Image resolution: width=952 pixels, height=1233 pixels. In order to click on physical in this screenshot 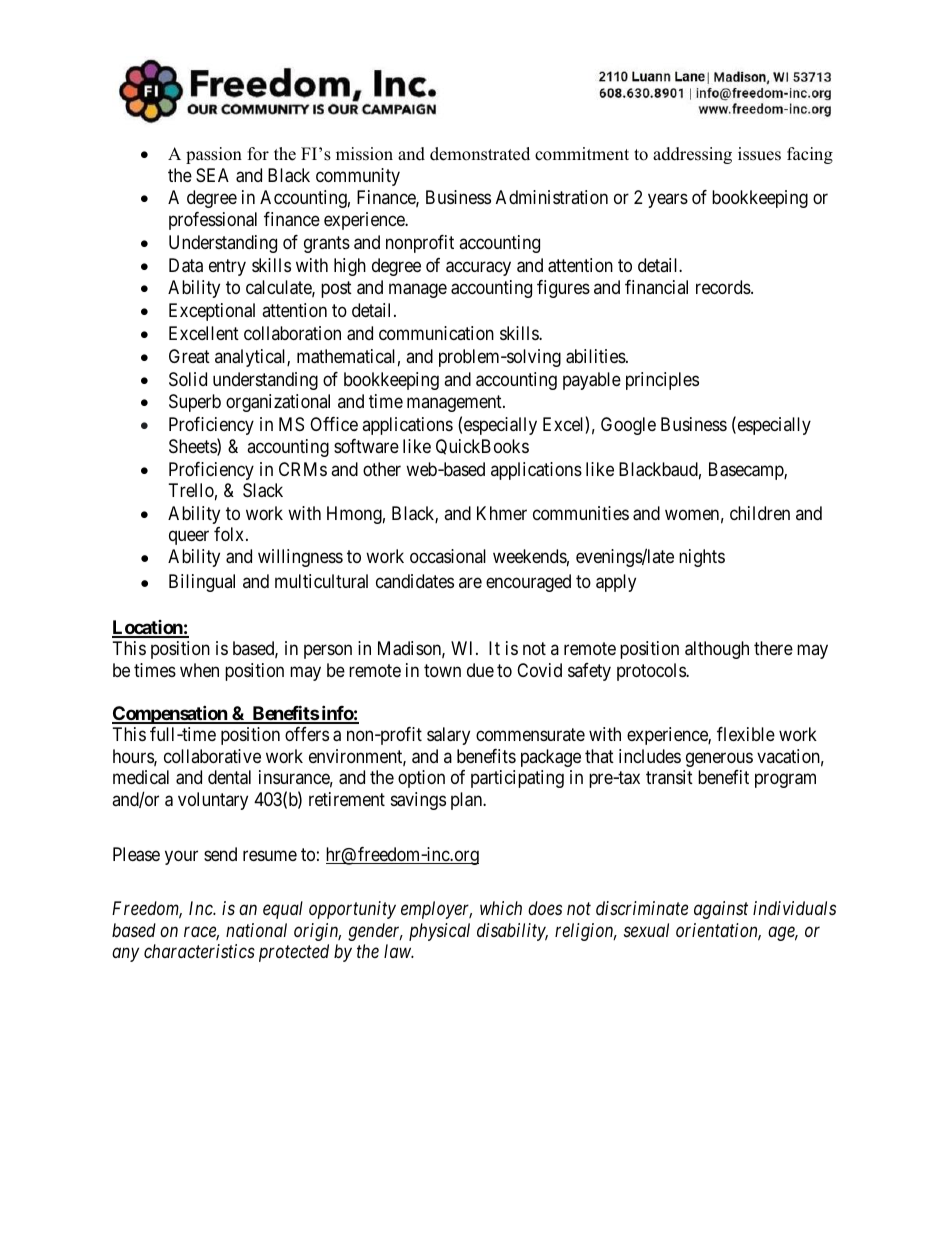, I will do `click(439, 932)`.
